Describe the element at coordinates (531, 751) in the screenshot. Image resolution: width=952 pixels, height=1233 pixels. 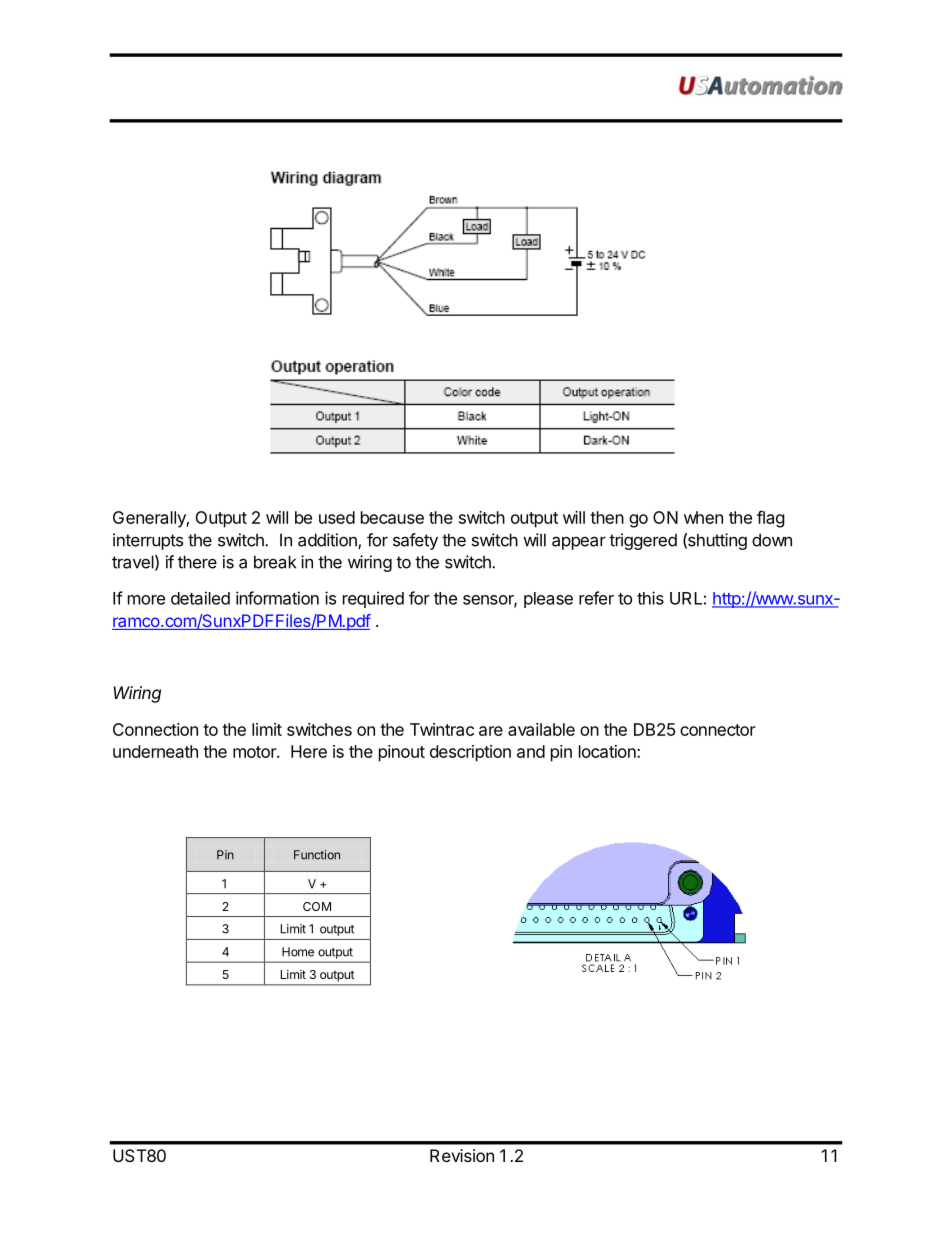
I see `and` at that location.
